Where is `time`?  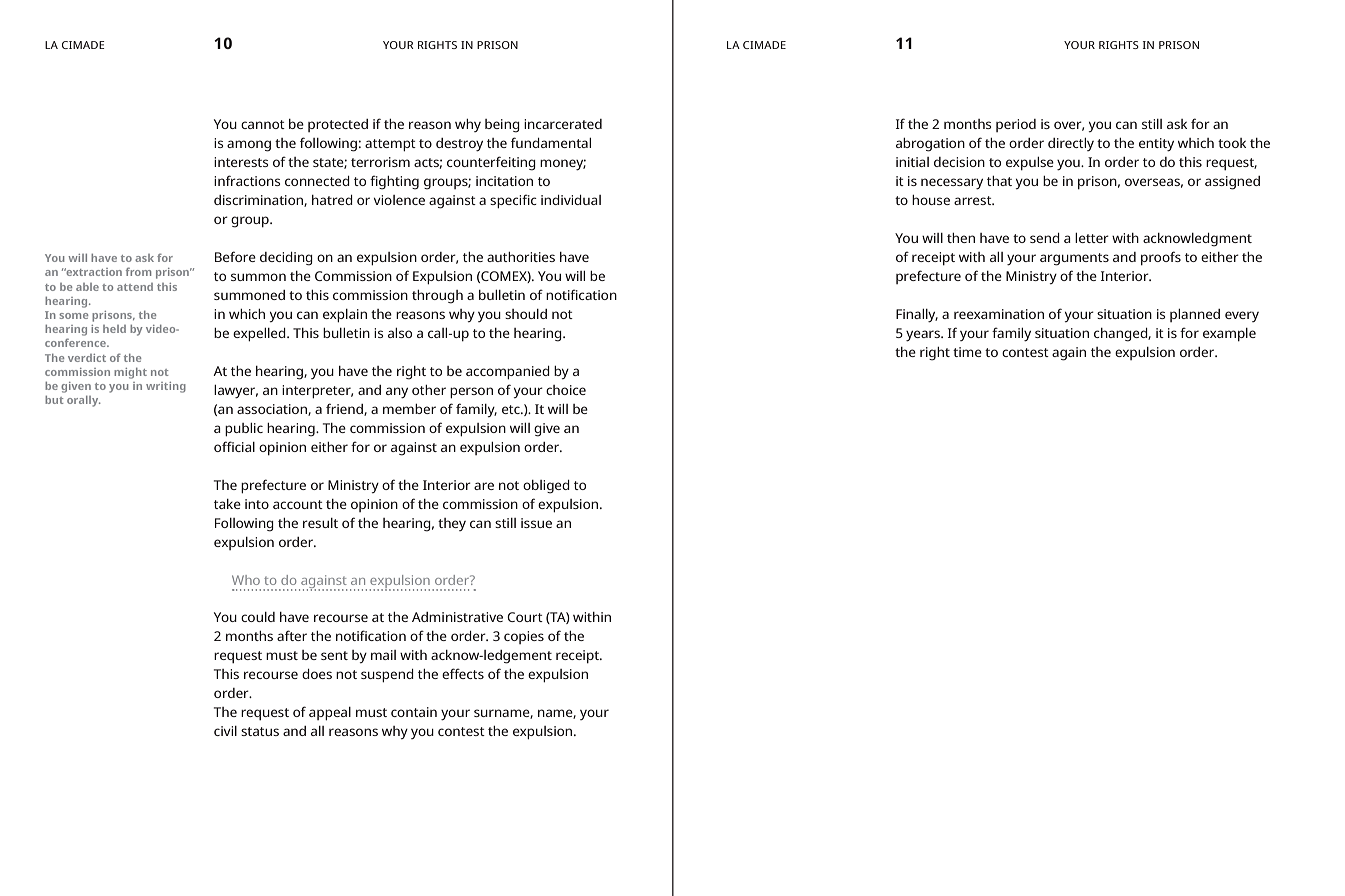 time is located at coordinates (967, 352).
